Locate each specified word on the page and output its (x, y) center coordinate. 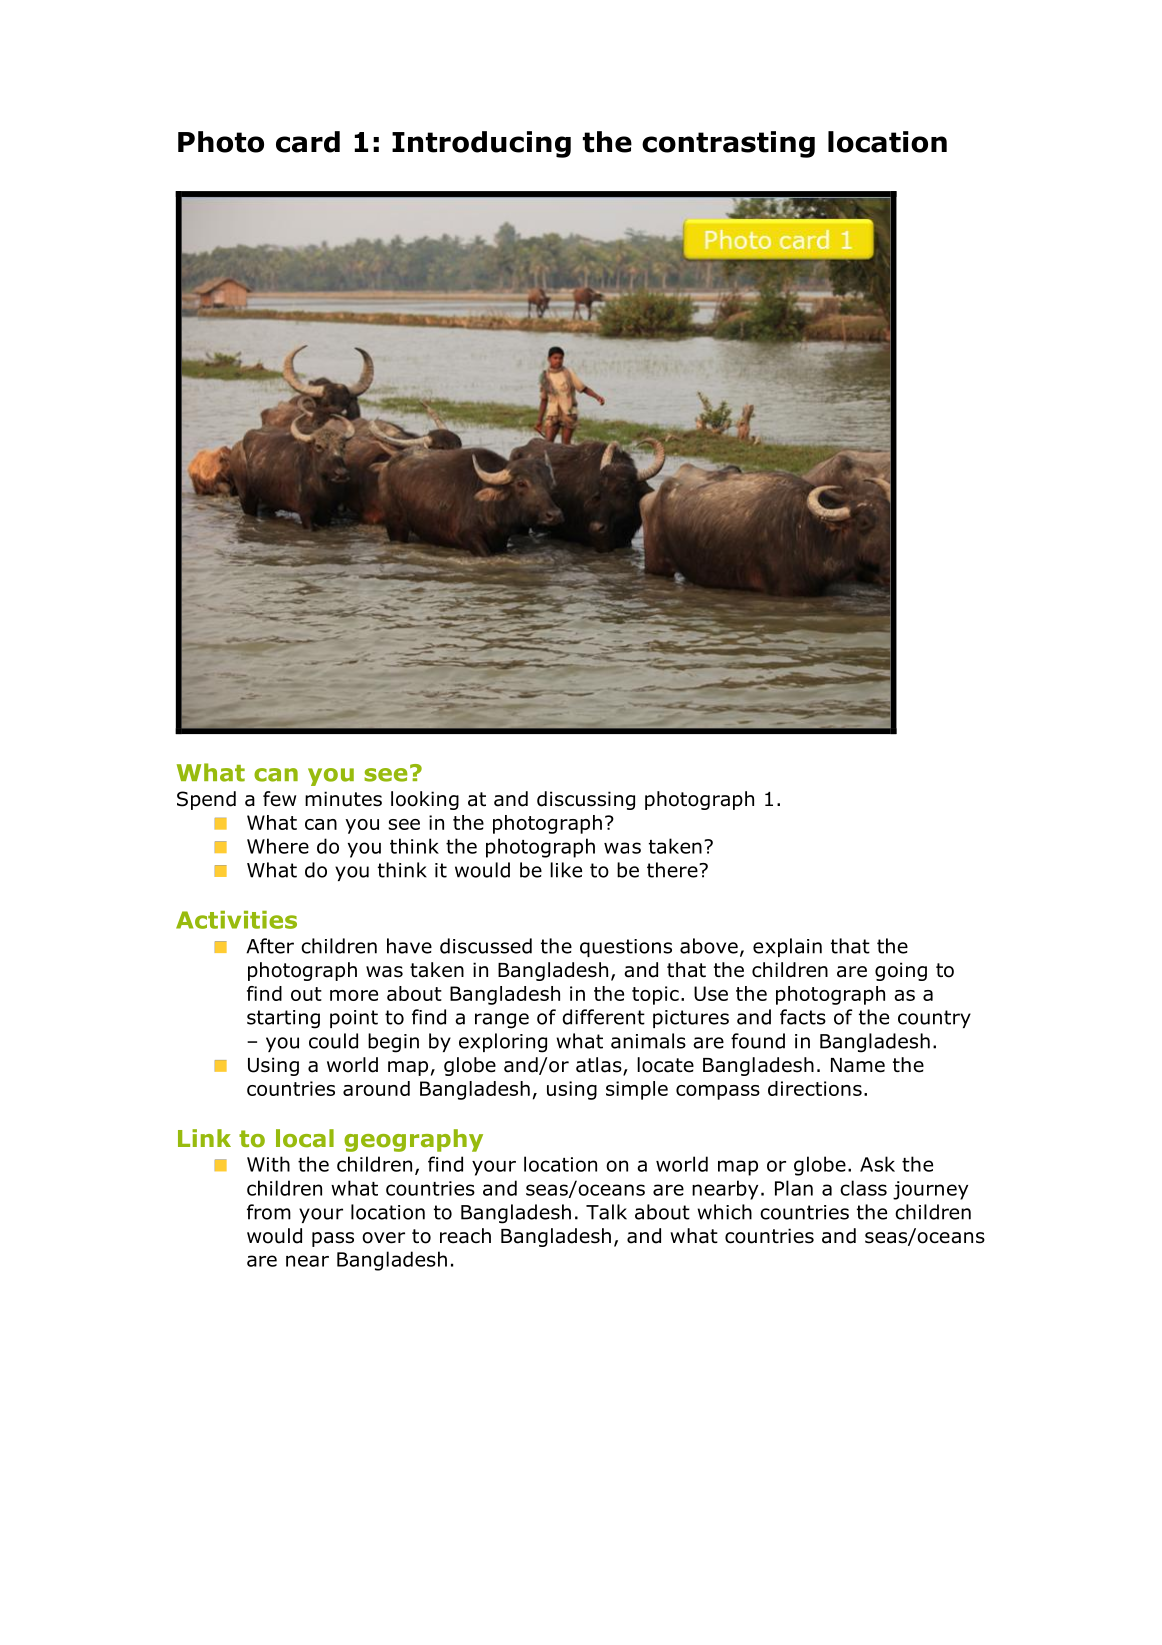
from (269, 1212)
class (863, 1188)
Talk (606, 1212)
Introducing (481, 144)
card (308, 142)
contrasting (728, 144)
